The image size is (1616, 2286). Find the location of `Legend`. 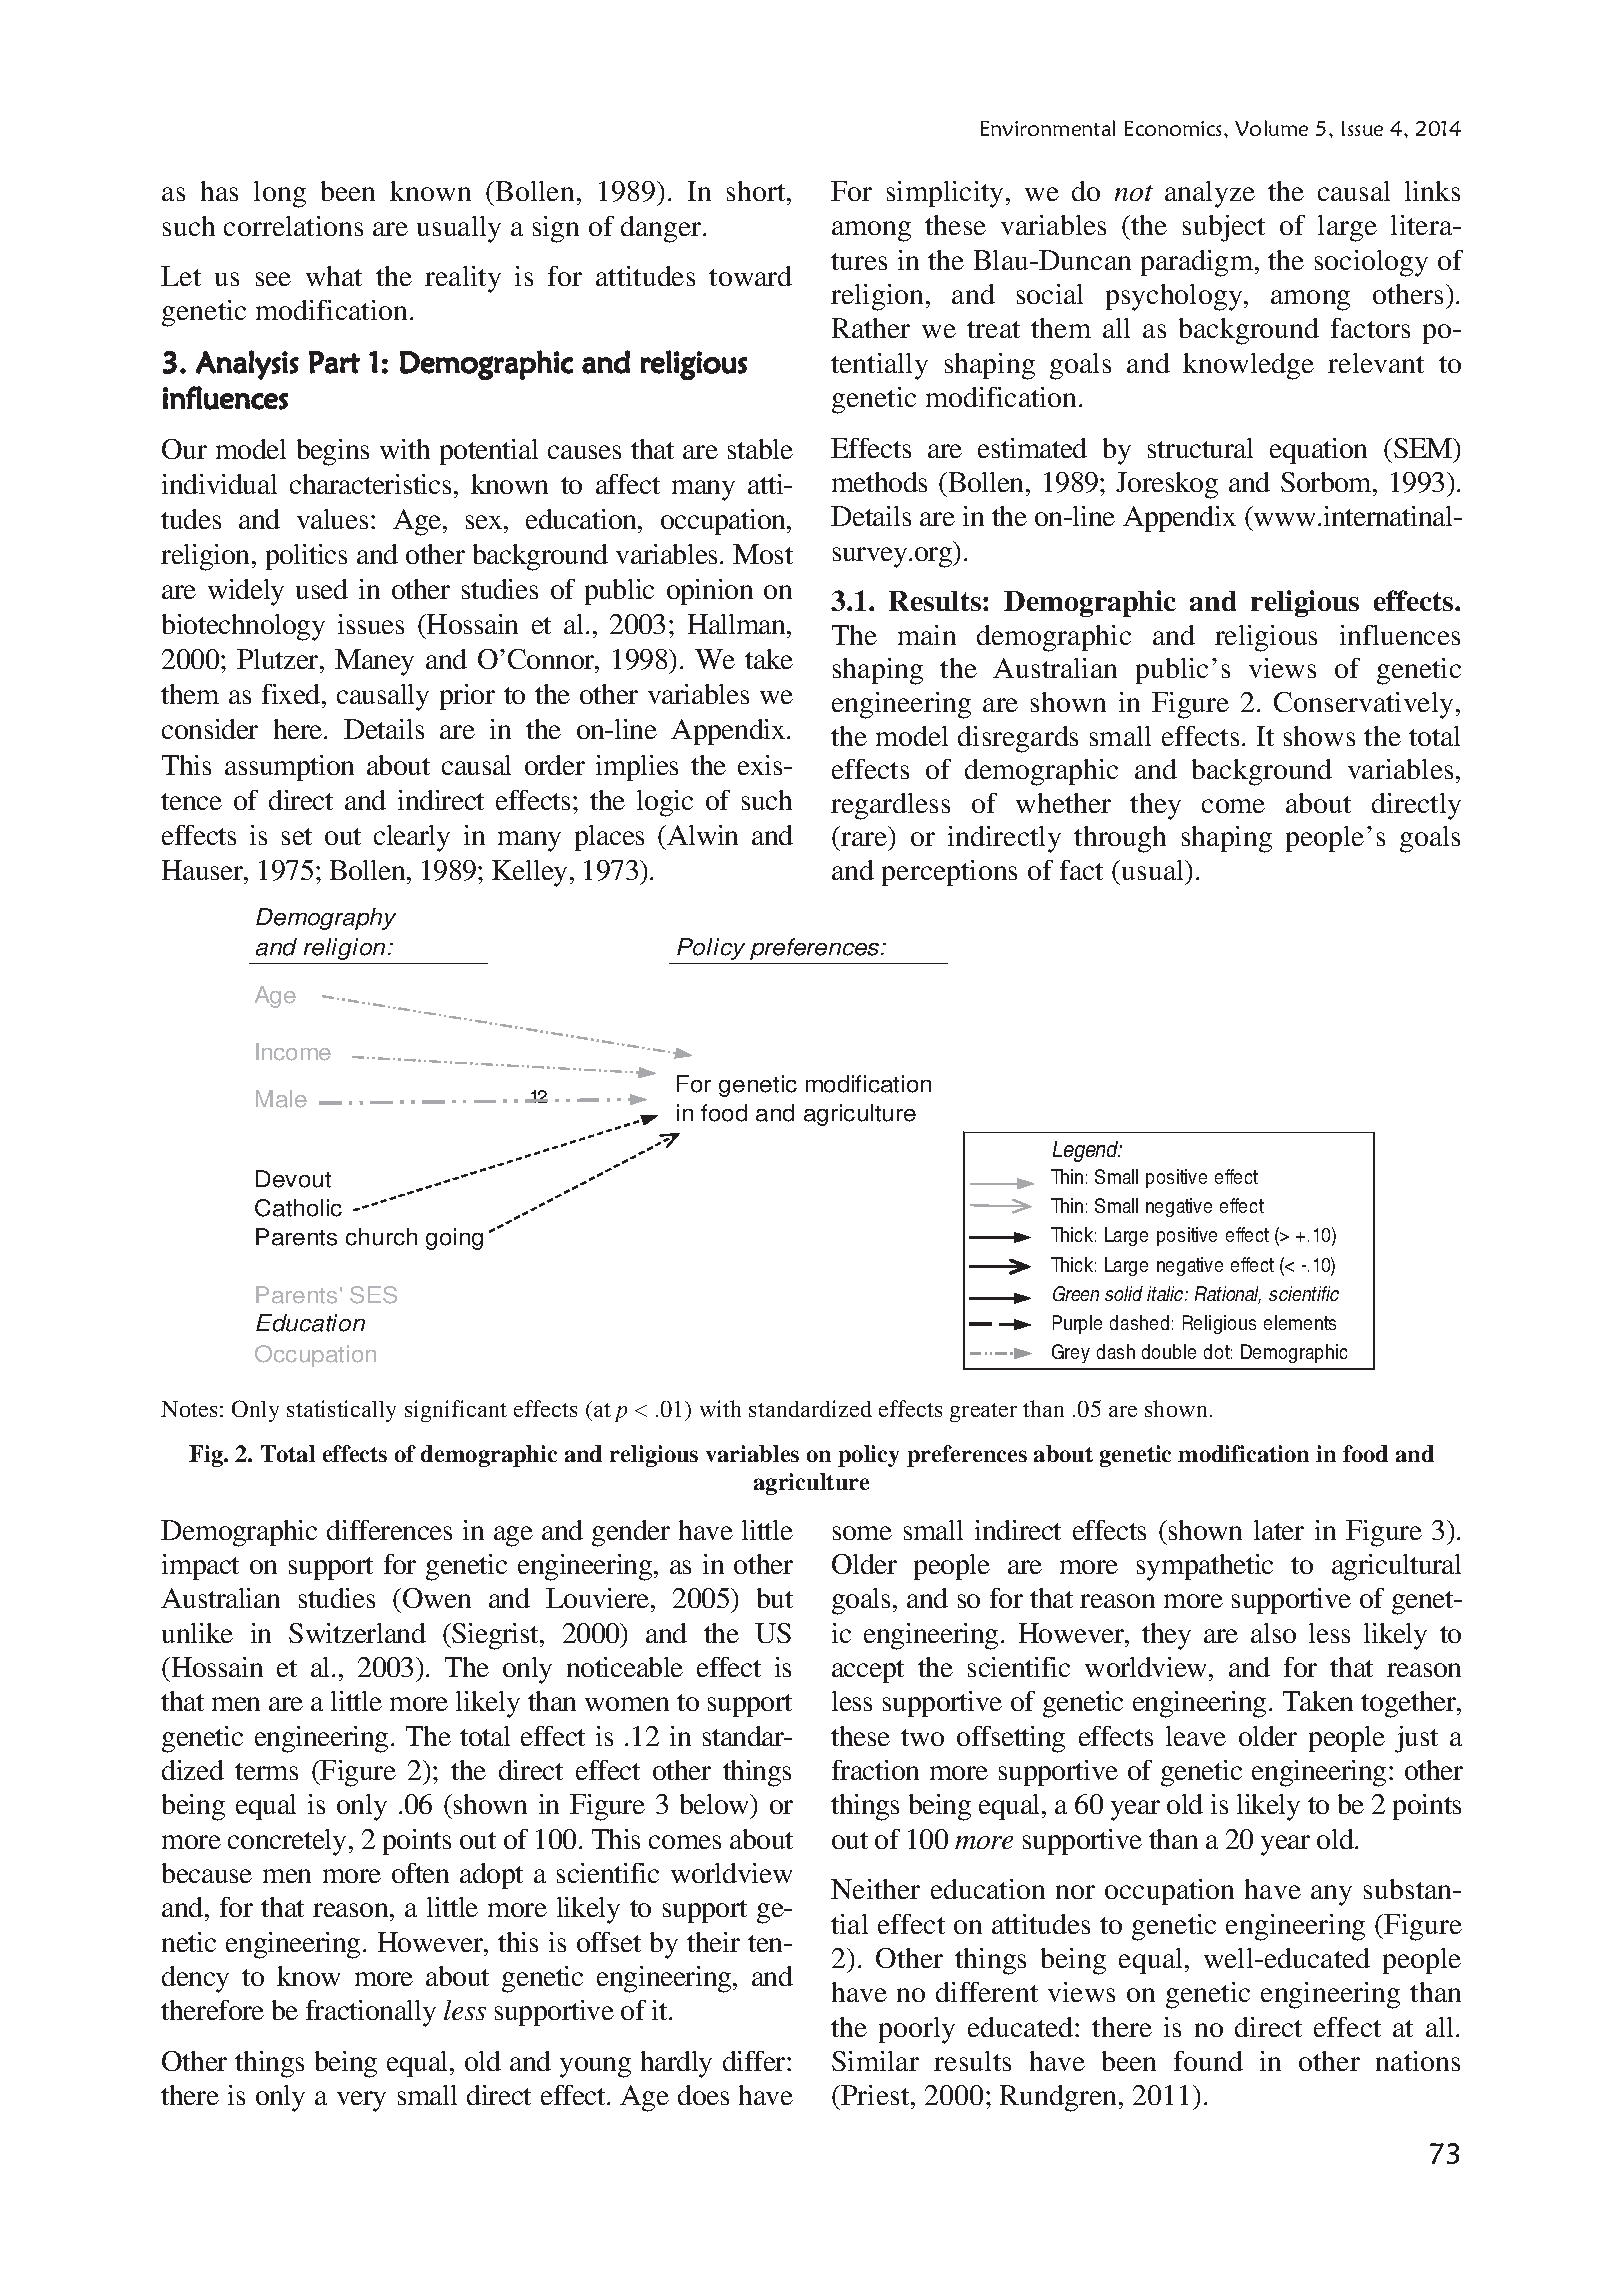

Legend is located at coordinates (1087, 1151).
